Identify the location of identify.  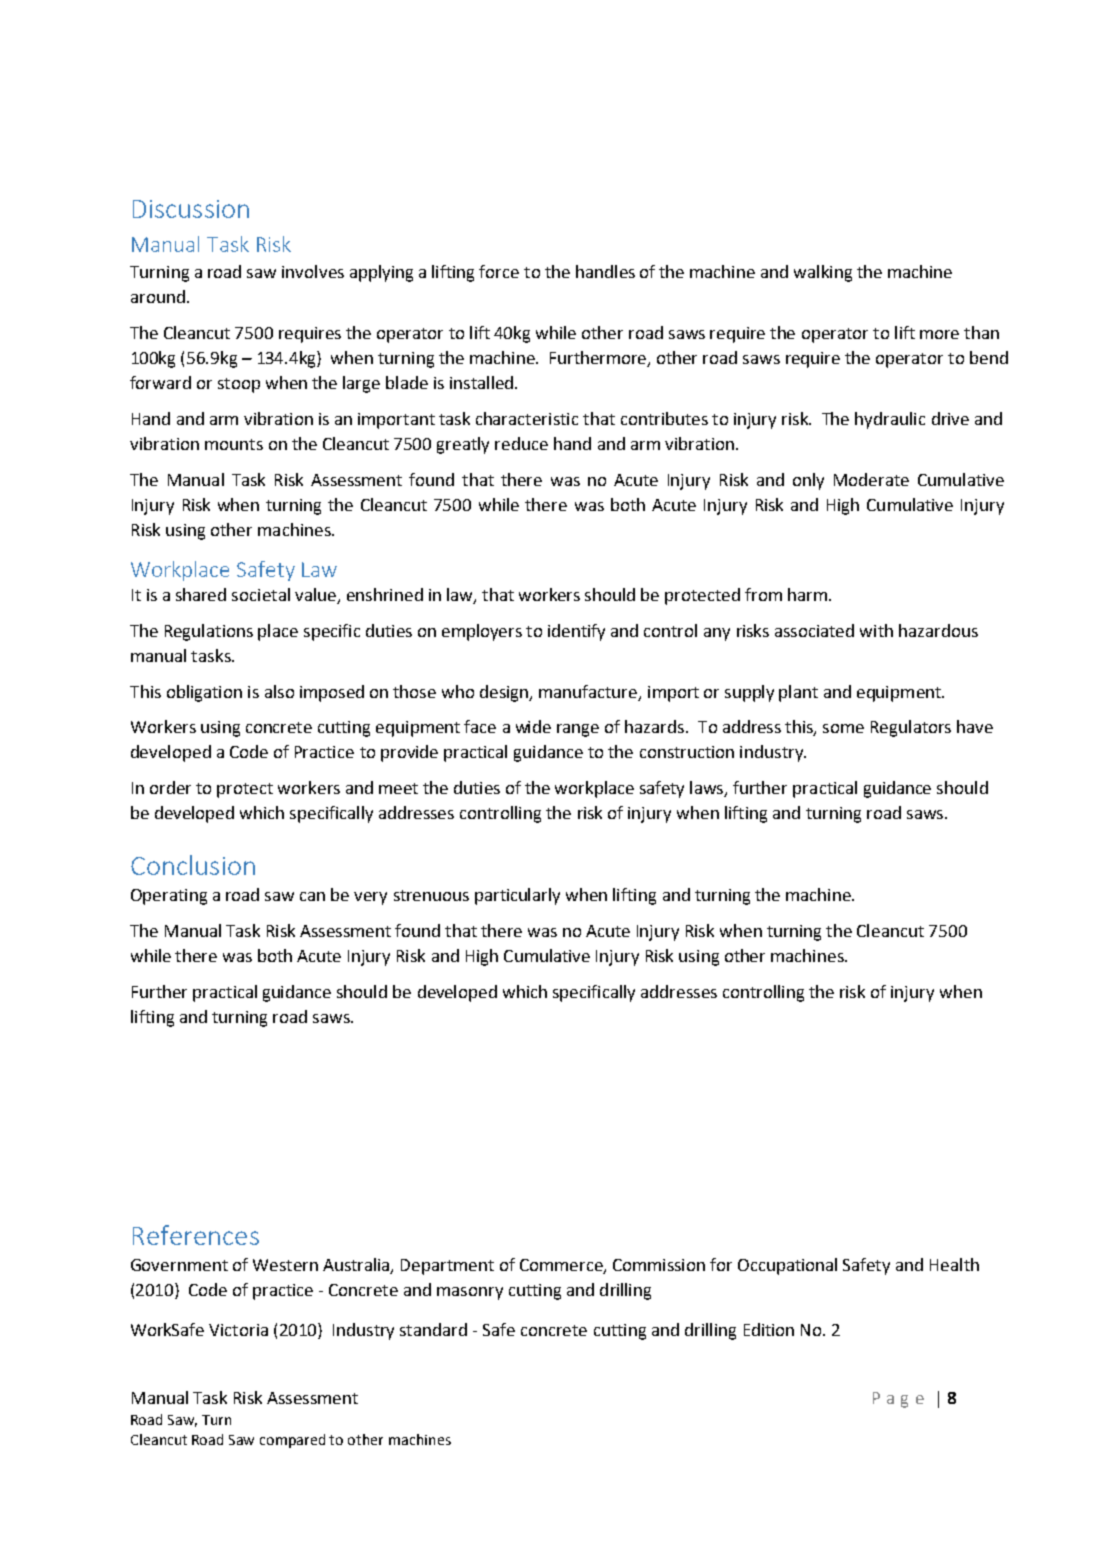
(576, 632).
